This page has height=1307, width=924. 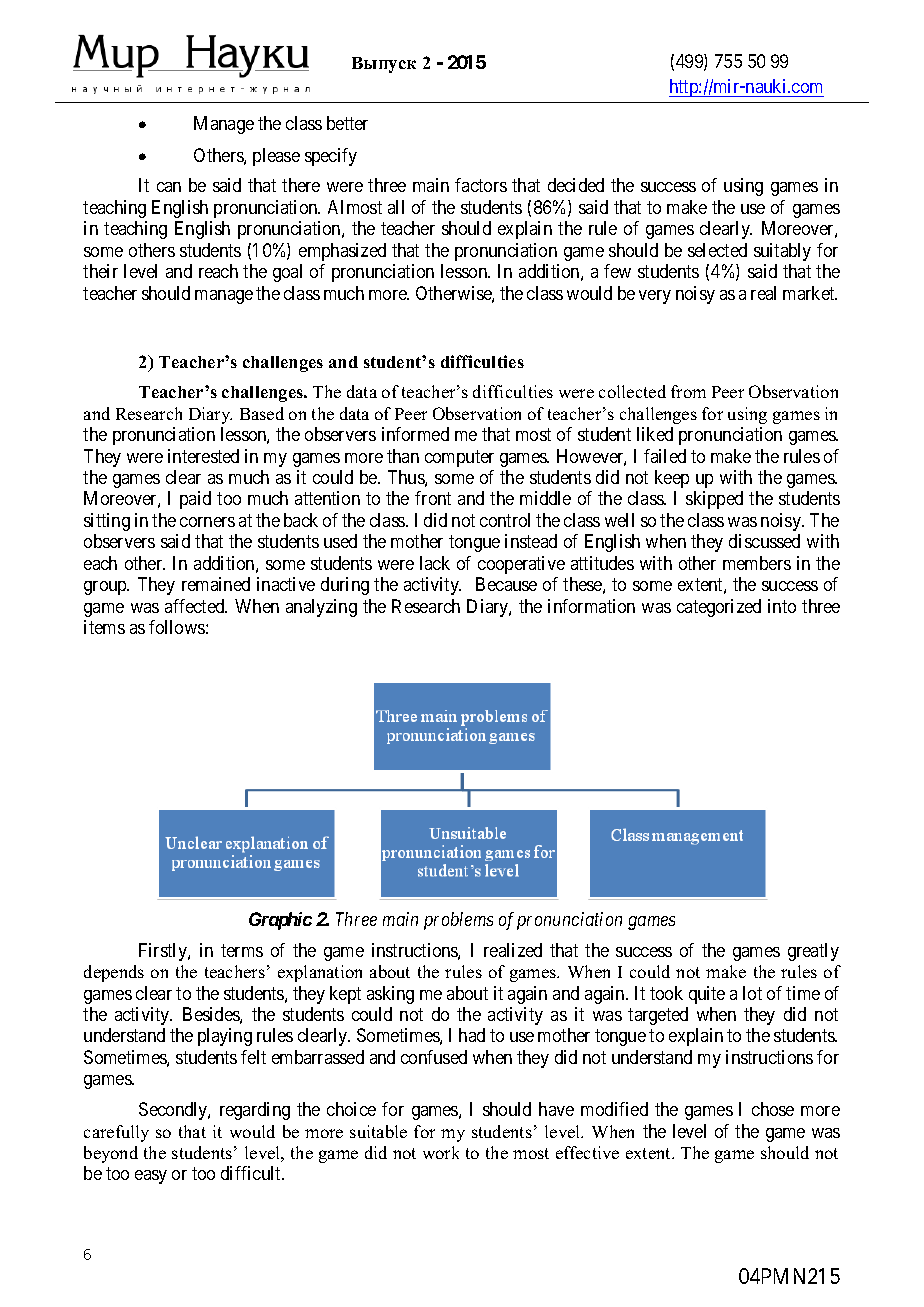 I want to click on Because, so click(x=506, y=584).
